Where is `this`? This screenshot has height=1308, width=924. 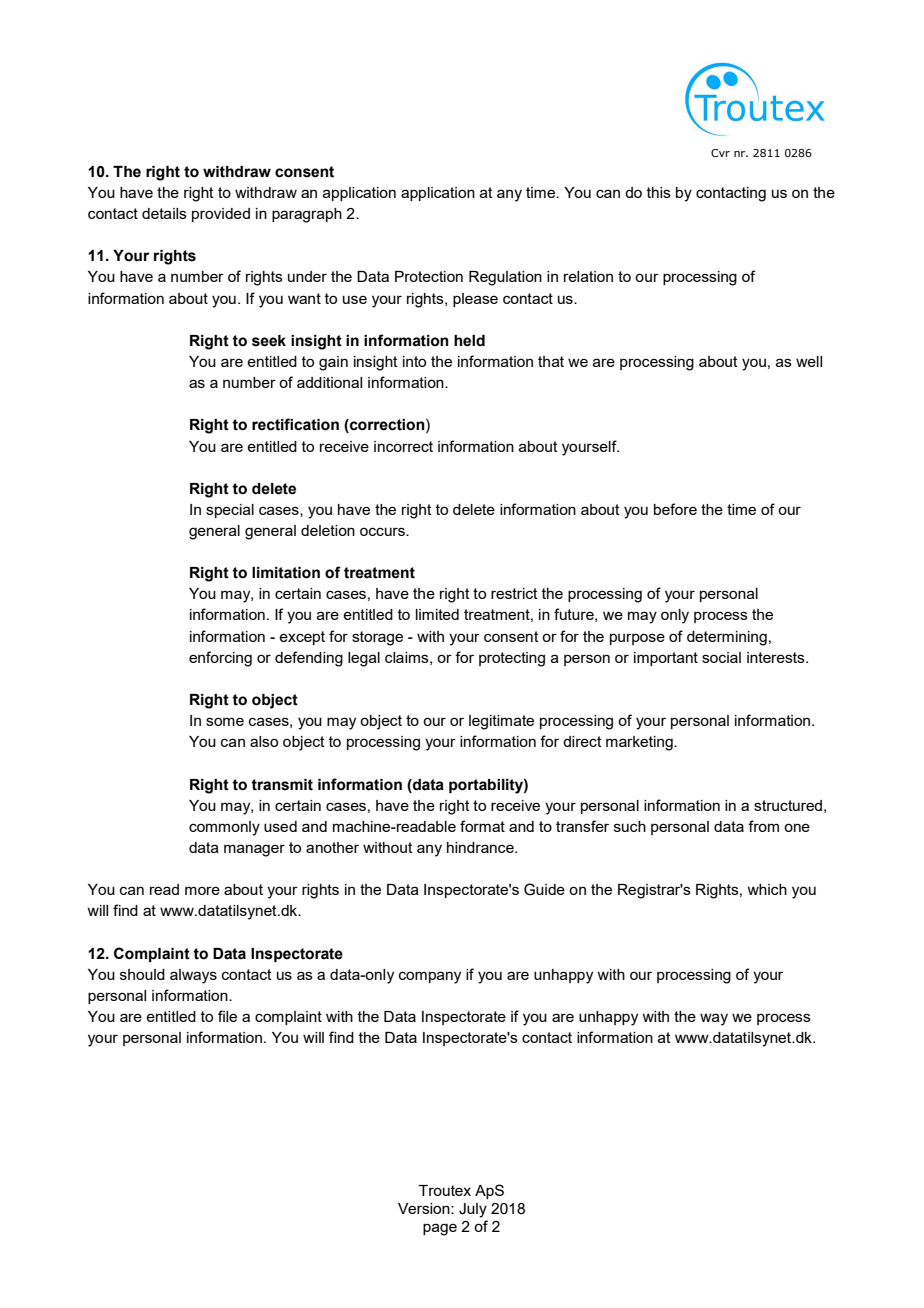
this is located at coordinates (659, 192).
